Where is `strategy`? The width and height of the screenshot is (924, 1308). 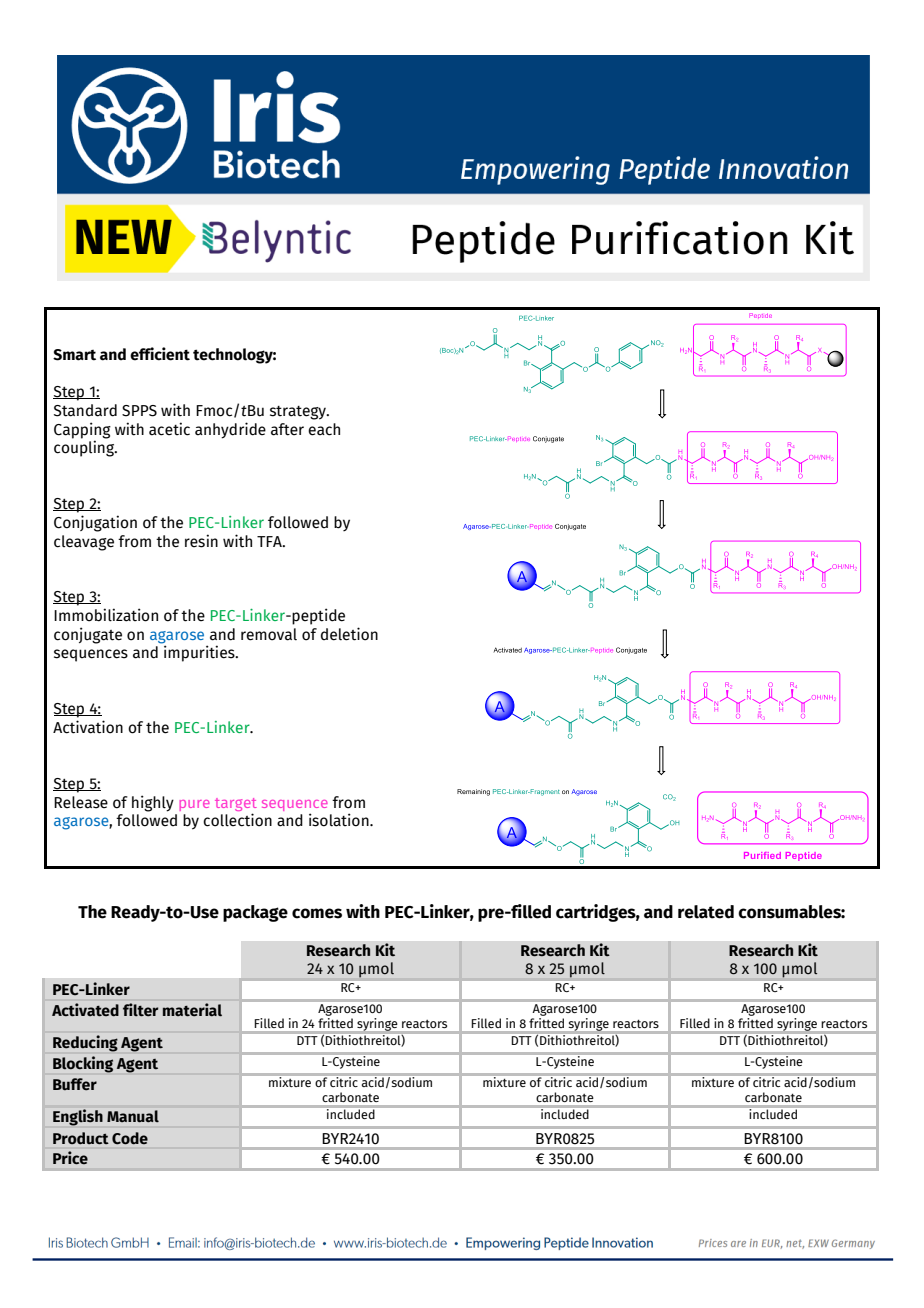
strategy is located at coordinates (299, 413).
